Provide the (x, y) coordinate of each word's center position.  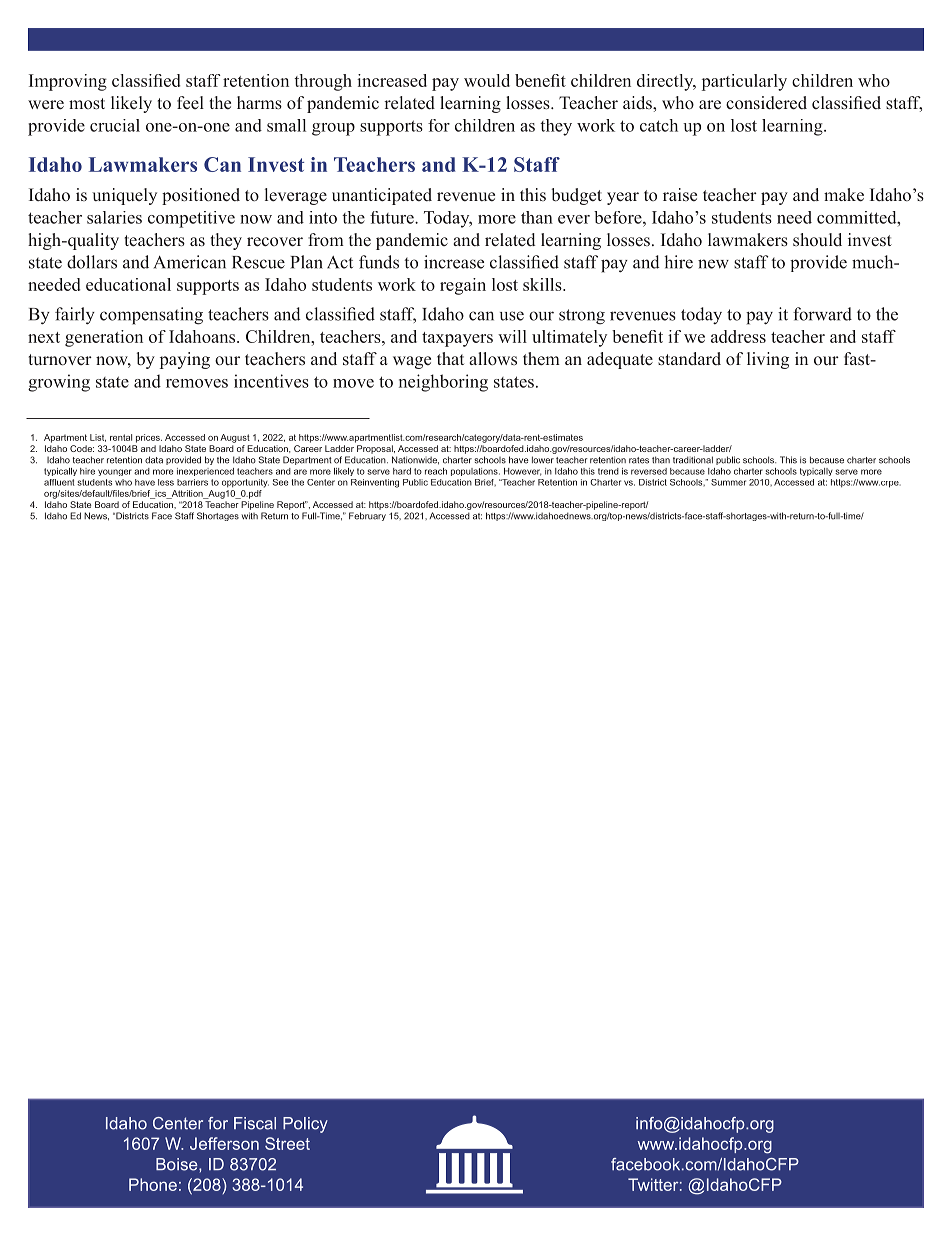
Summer (728, 482)
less (166, 482)
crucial (115, 125)
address (738, 336)
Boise (178, 1164)
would (487, 80)
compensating (151, 316)
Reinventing (375, 483)
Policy (305, 1125)
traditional (693, 460)
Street (287, 1143)
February (367, 516)
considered (766, 103)
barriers (192, 482)
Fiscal (255, 1123)
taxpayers (457, 339)
